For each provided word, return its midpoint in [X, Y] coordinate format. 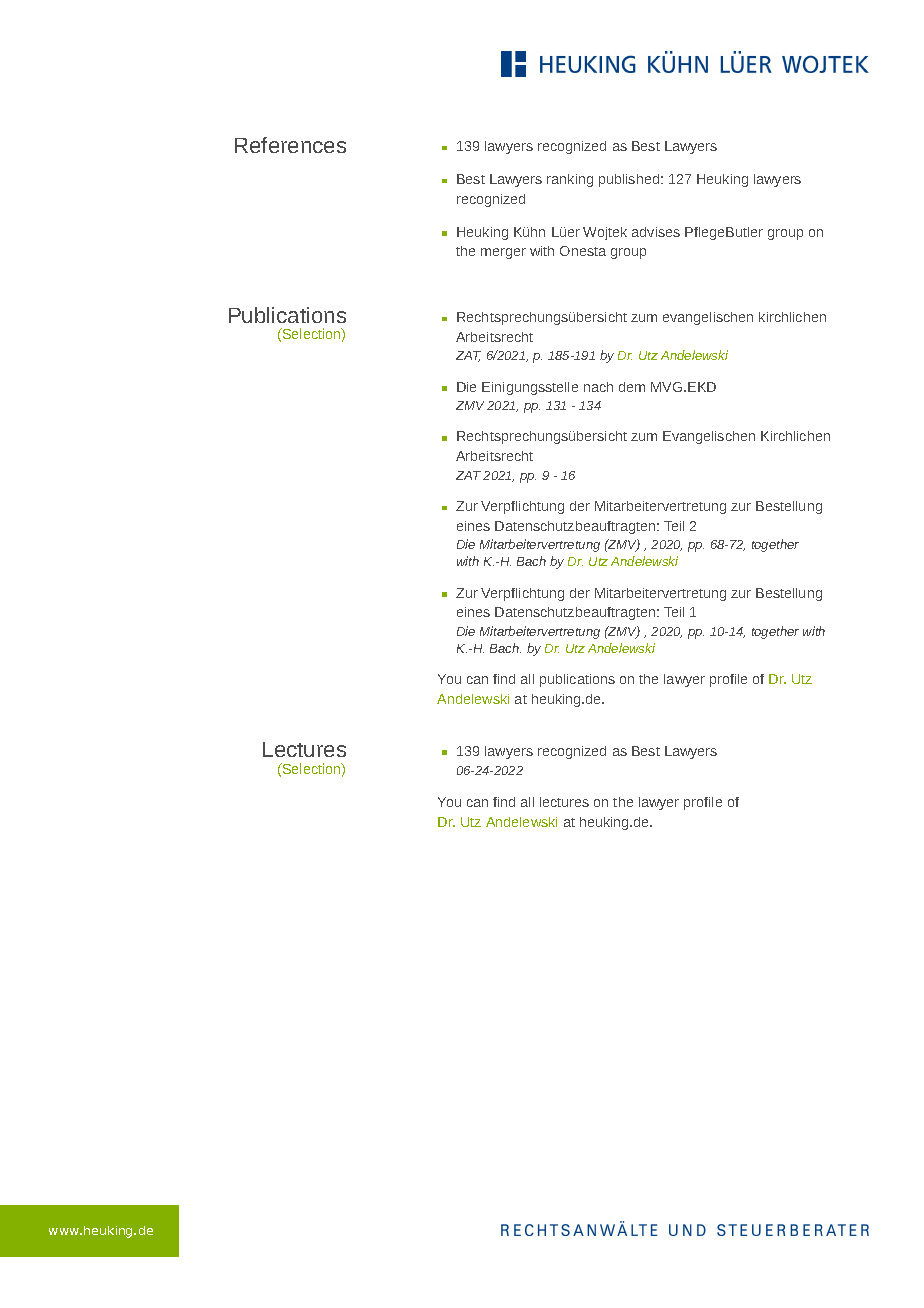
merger [503, 253]
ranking [570, 180]
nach [598, 387]
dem [632, 387]
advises [656, 232]
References [290, 145]
